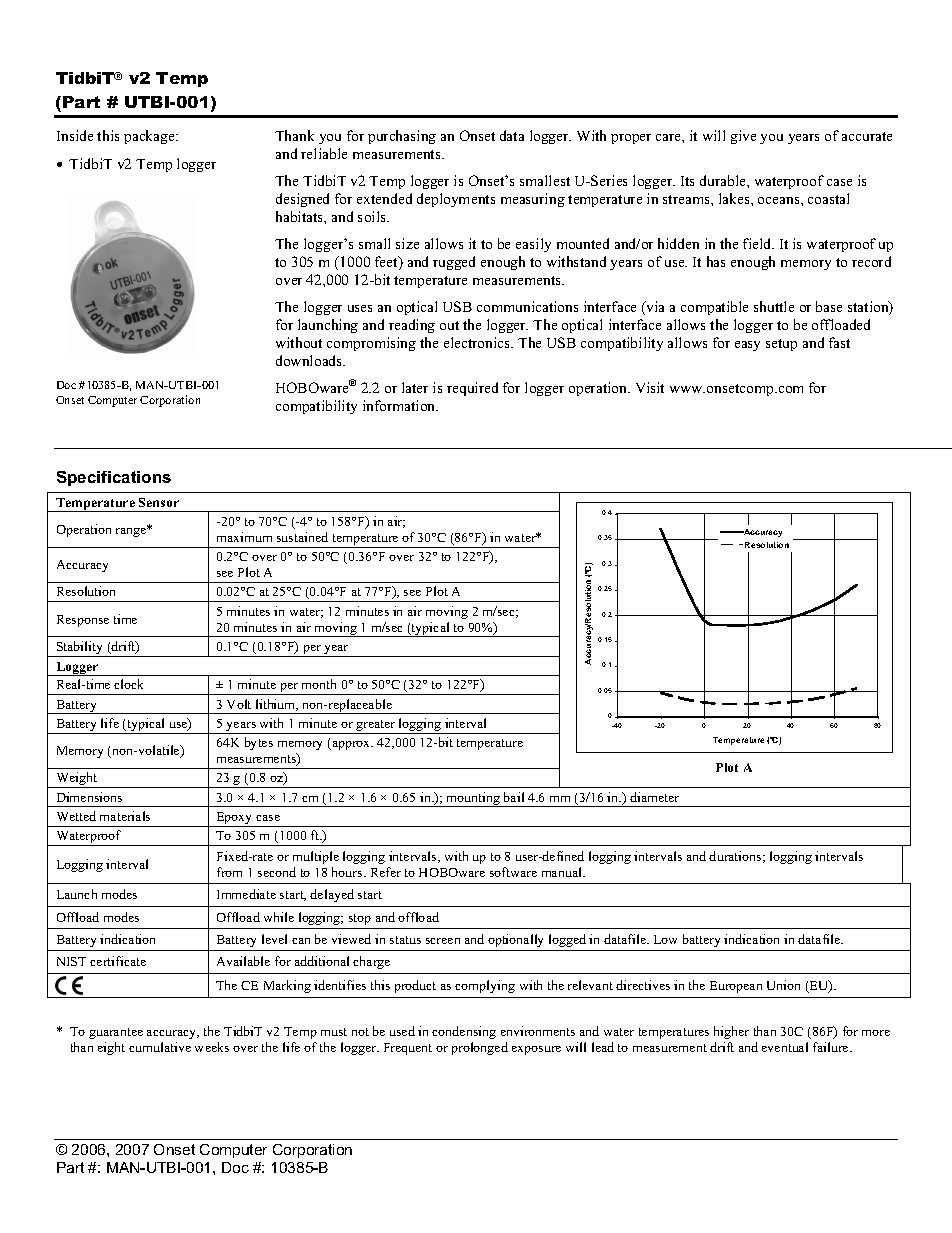 Image resolution: width=952 pixels, height=1233 pixels. I want to click on cumulative, so click(160, 1047).
